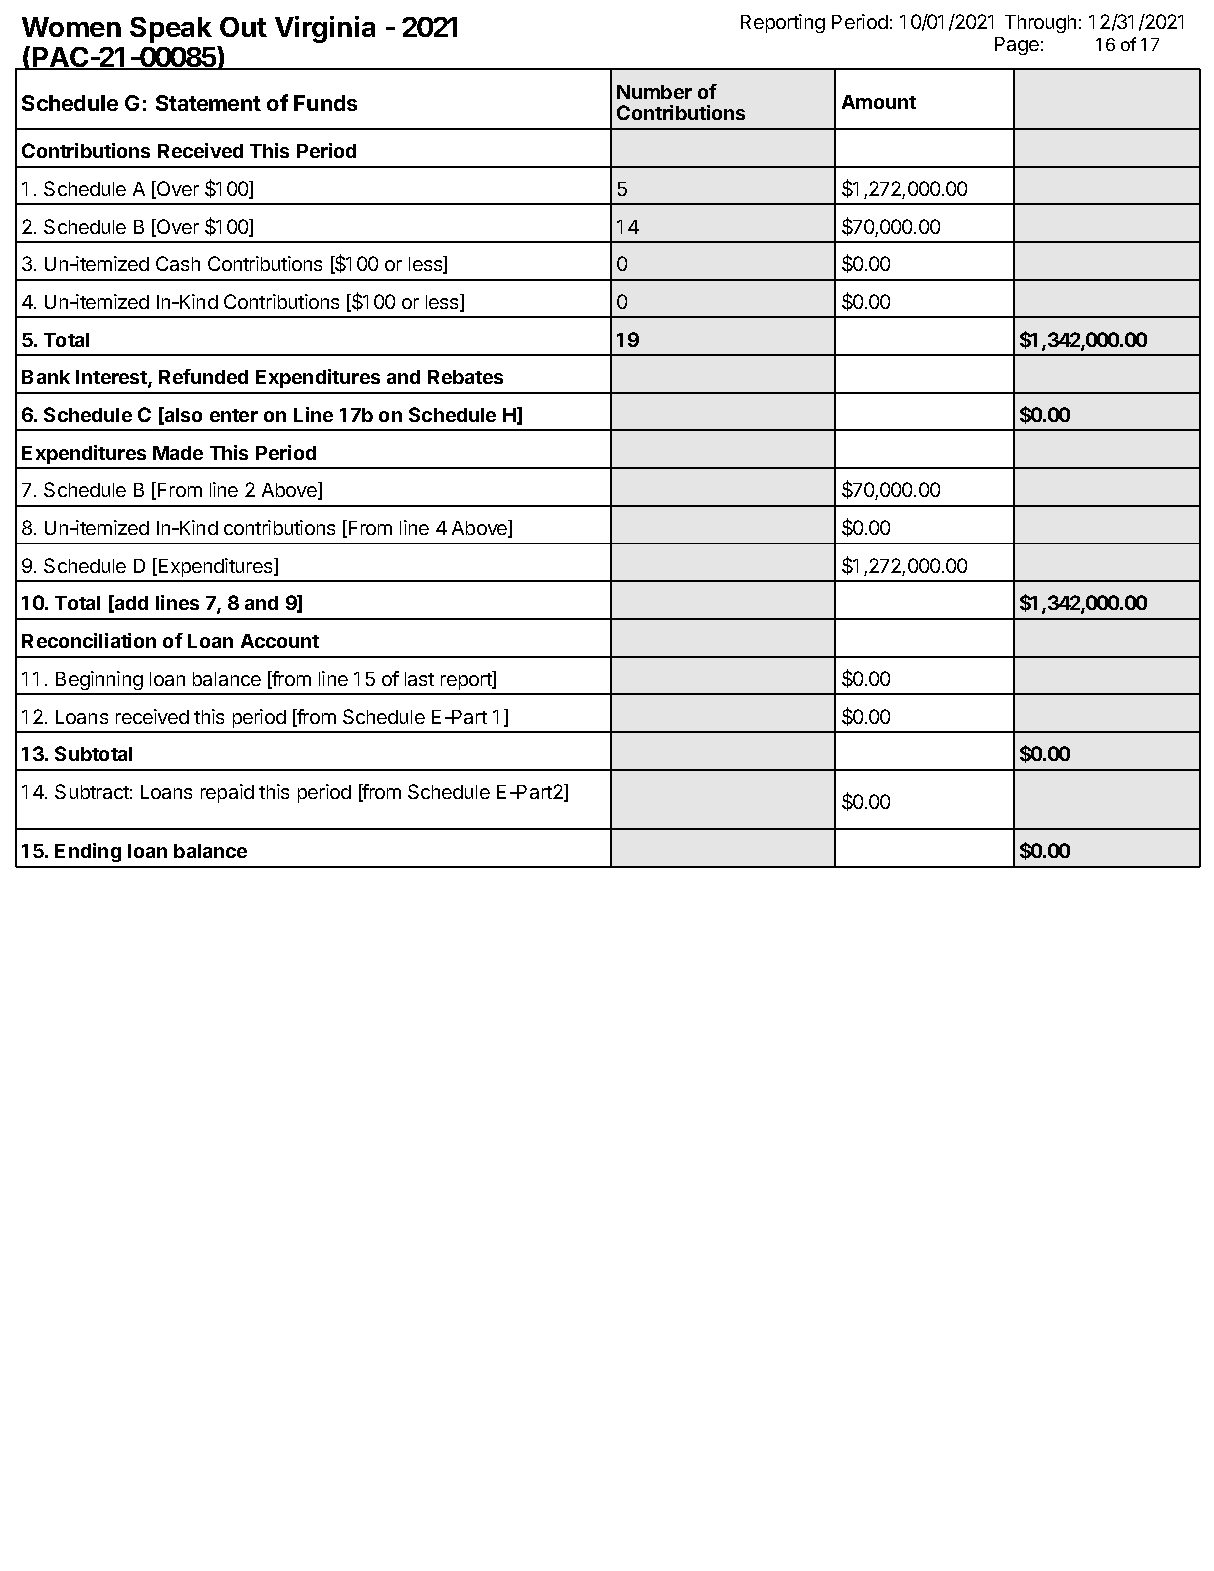  Describe the element at coordinates (465, 377) in the page. I see `Rebates` at that location.
